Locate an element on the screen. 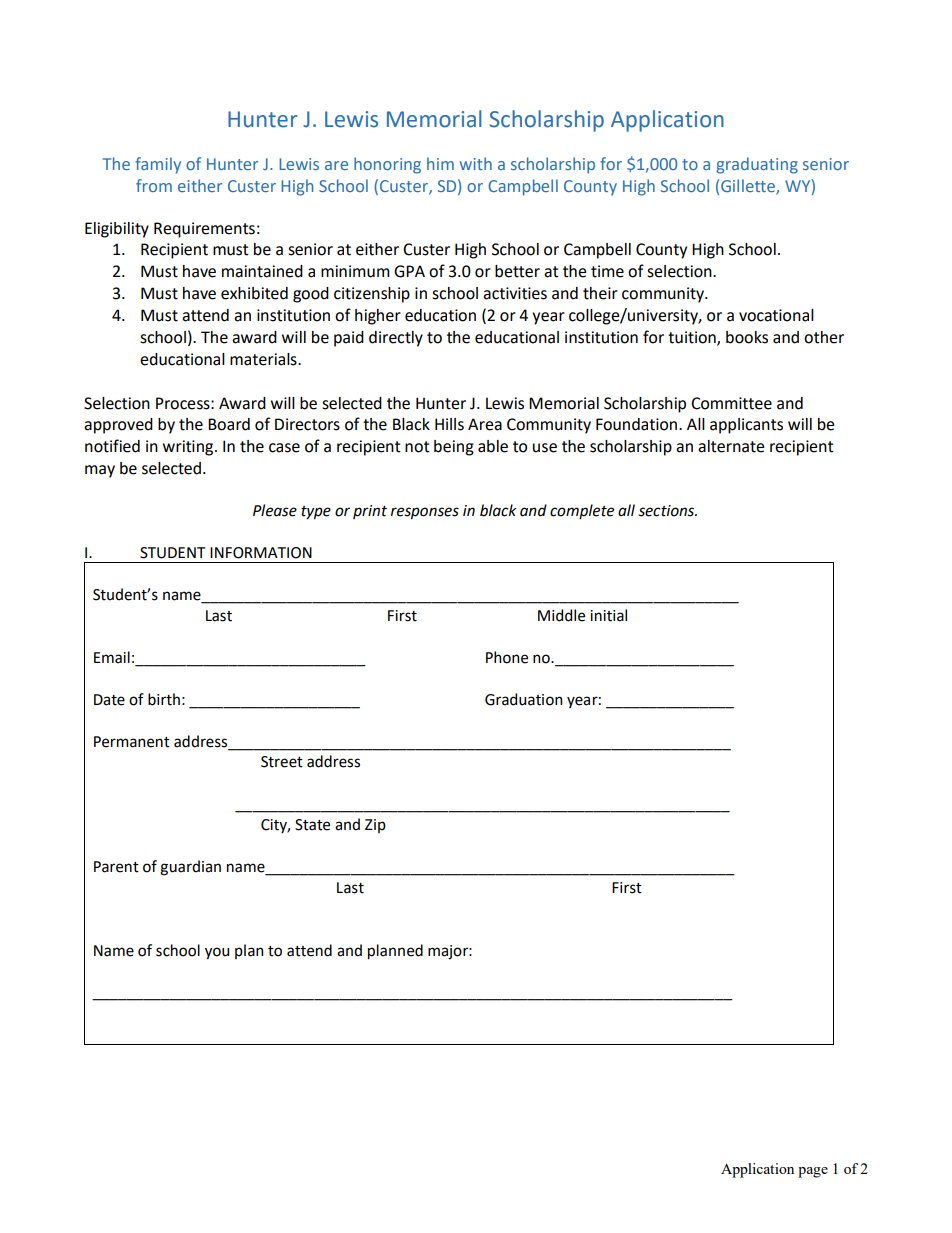  INFORMATION is located at coordinates (261, 553).
